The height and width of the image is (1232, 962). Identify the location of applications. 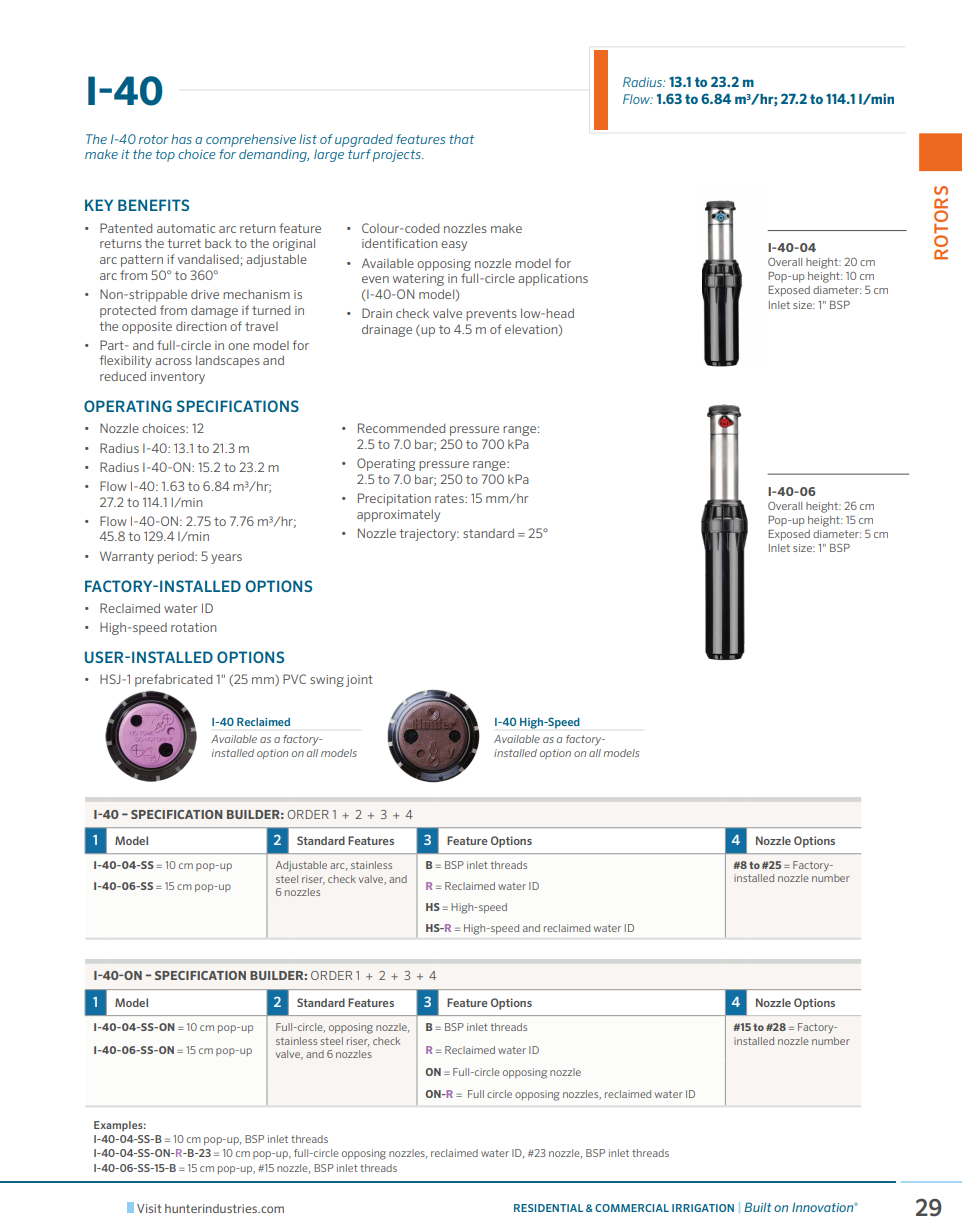
(553, 279).
